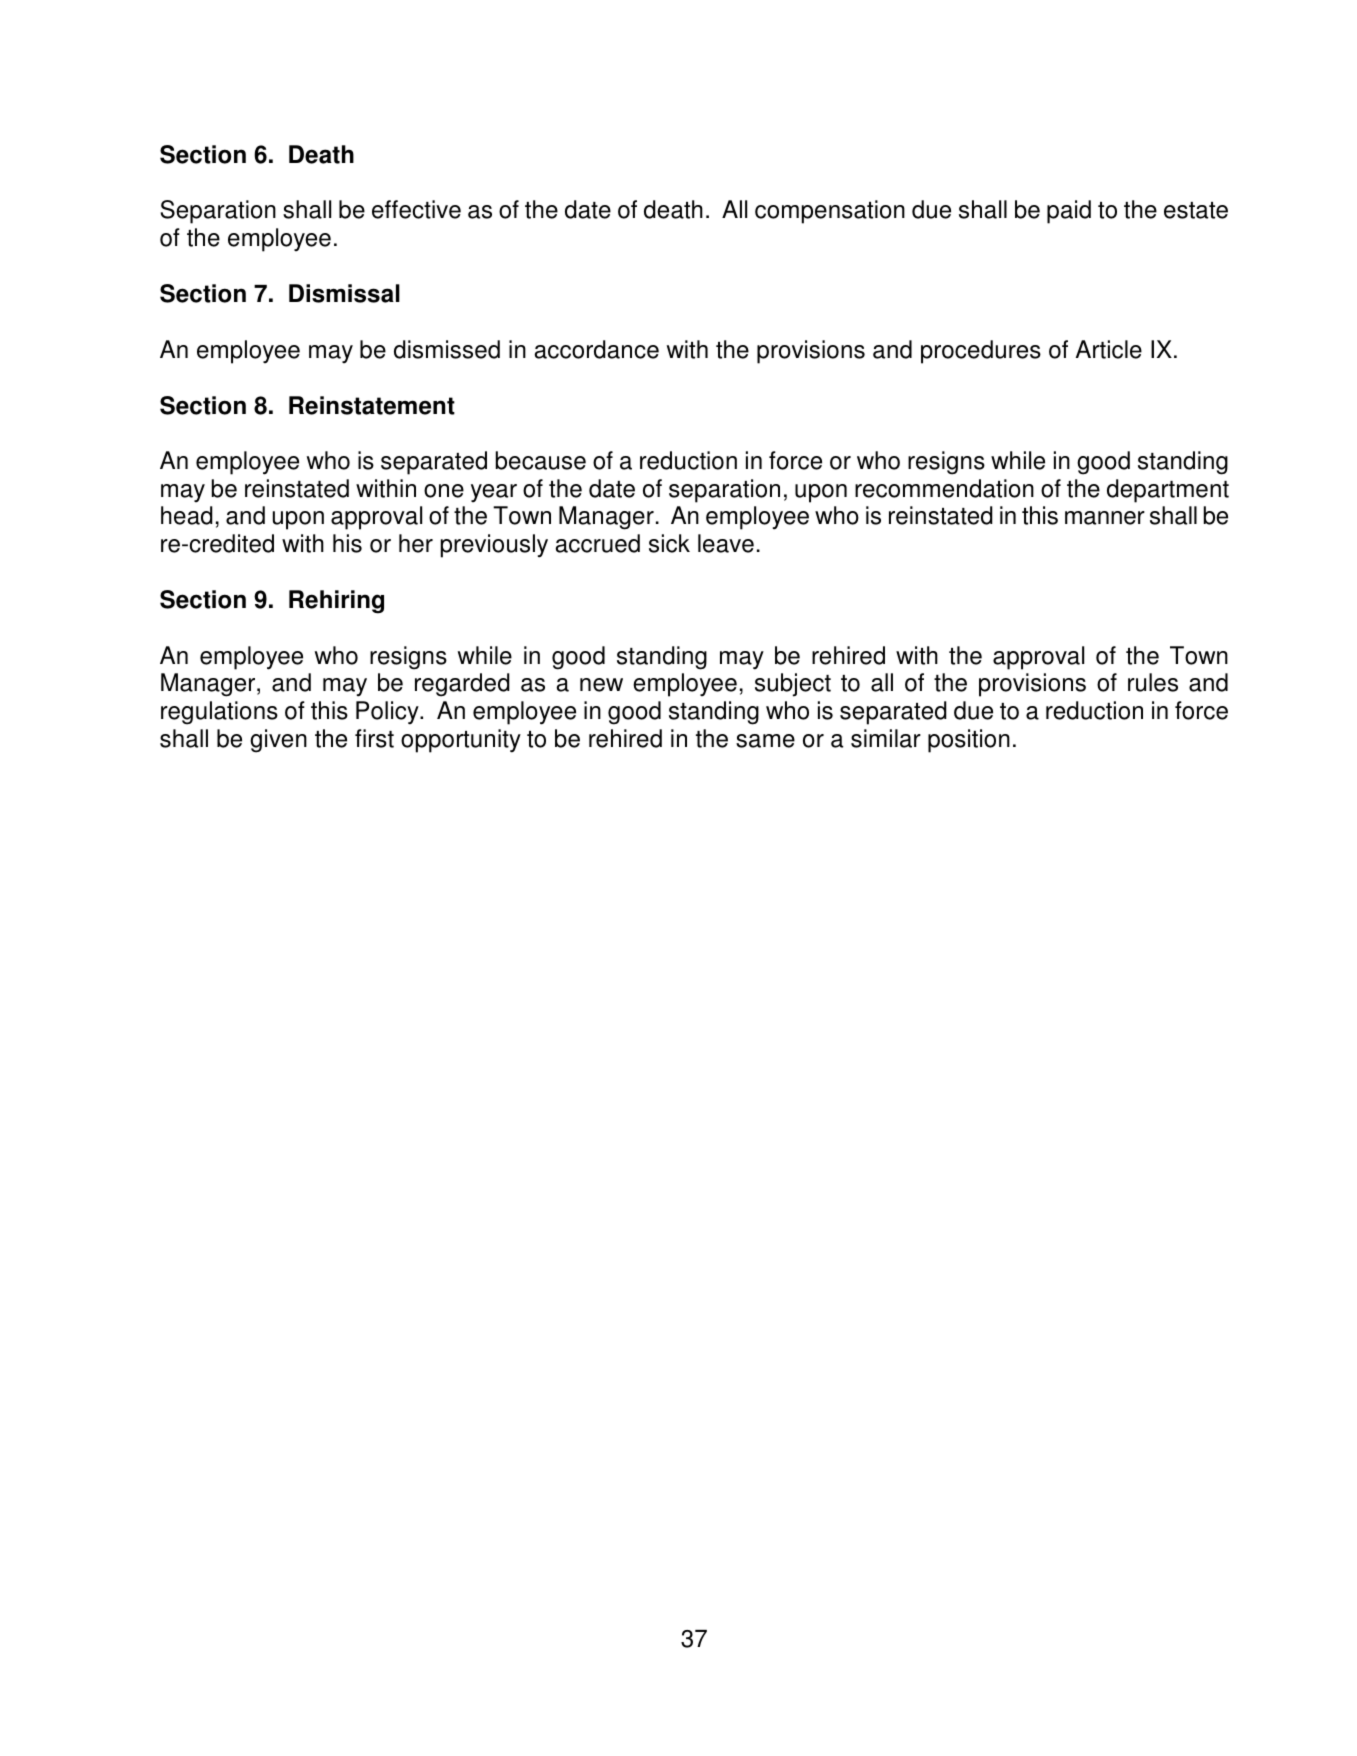  Describe the element at coordinates (765, 741) in the screenshot. I see `same` at that location.
